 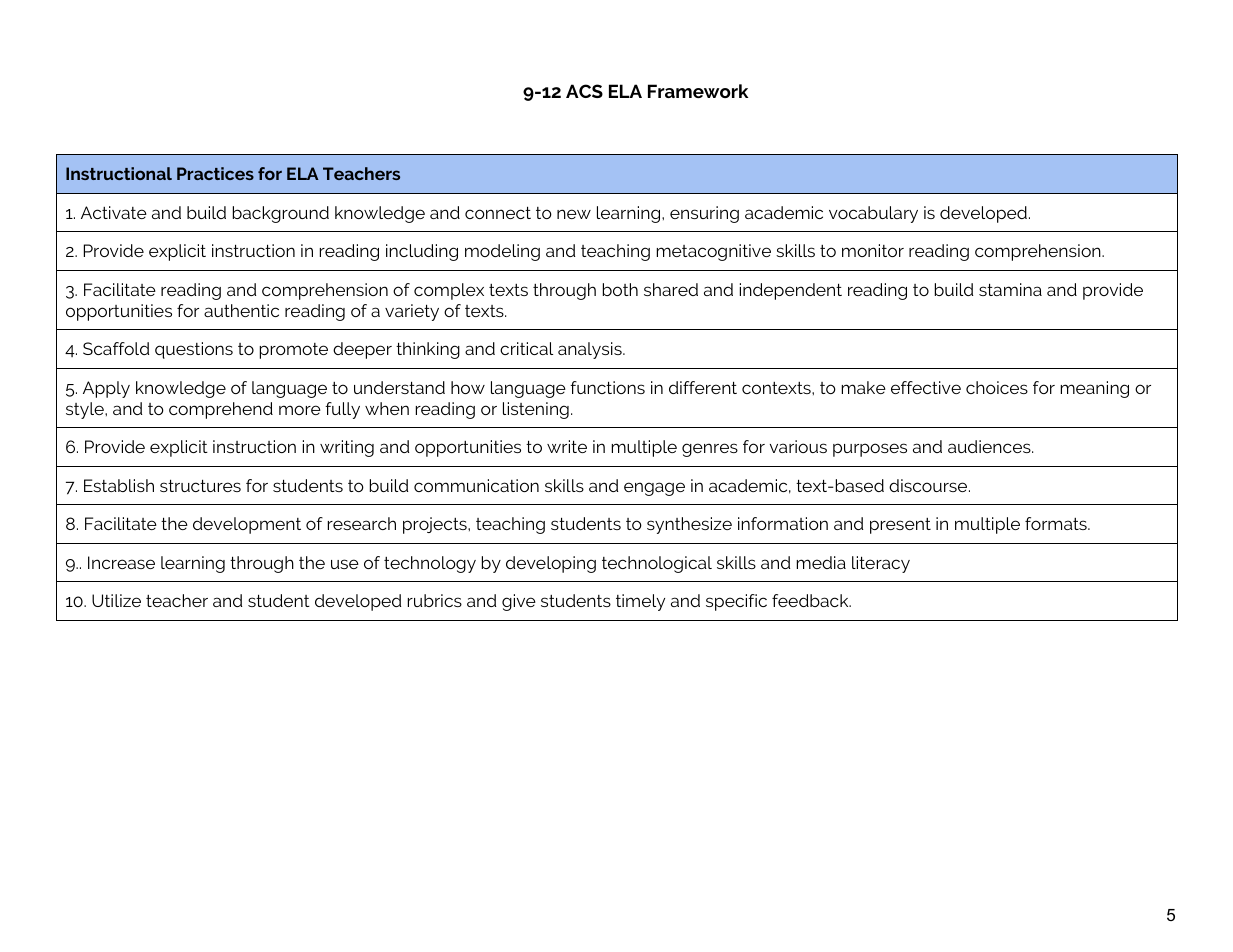 I want to click on audiences, so click(x=990, y=446).
